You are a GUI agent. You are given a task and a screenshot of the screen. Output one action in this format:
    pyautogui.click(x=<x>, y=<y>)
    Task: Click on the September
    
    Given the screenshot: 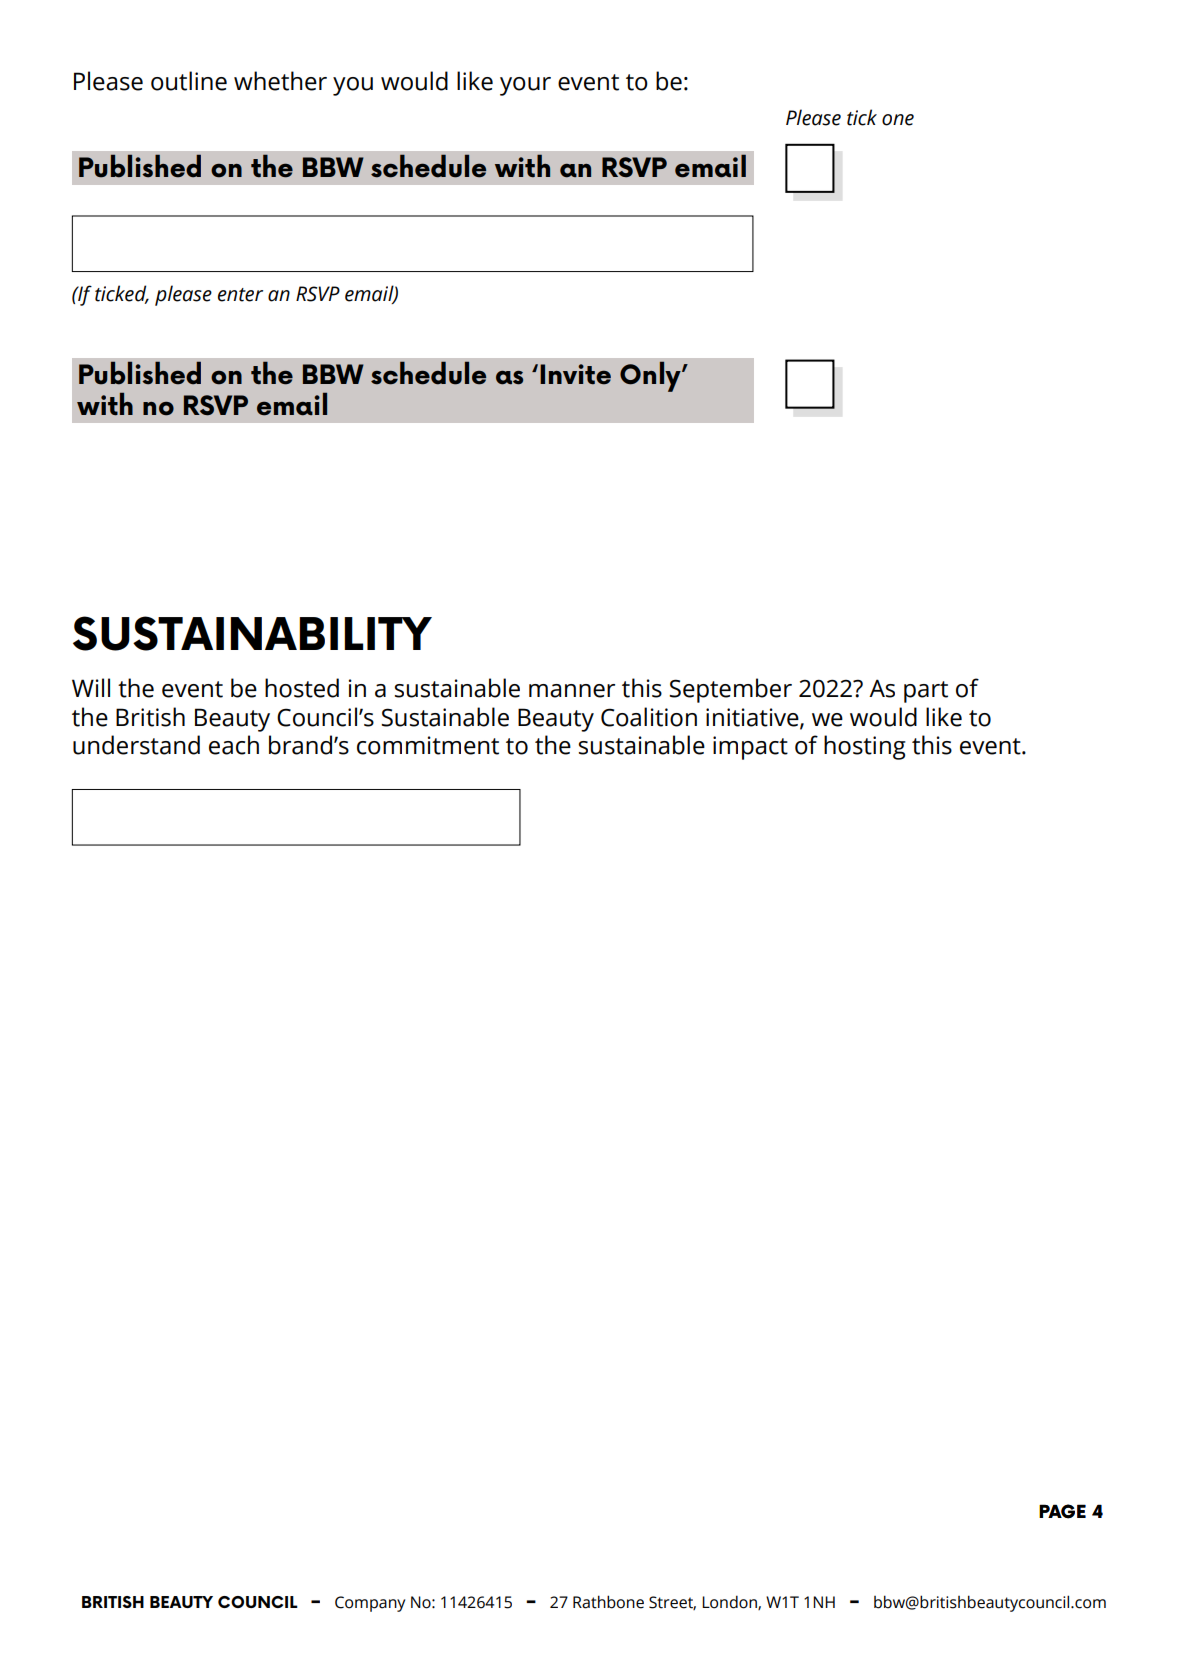 What is the action you would take?
    pyautogui.click(x=730, y=690)
